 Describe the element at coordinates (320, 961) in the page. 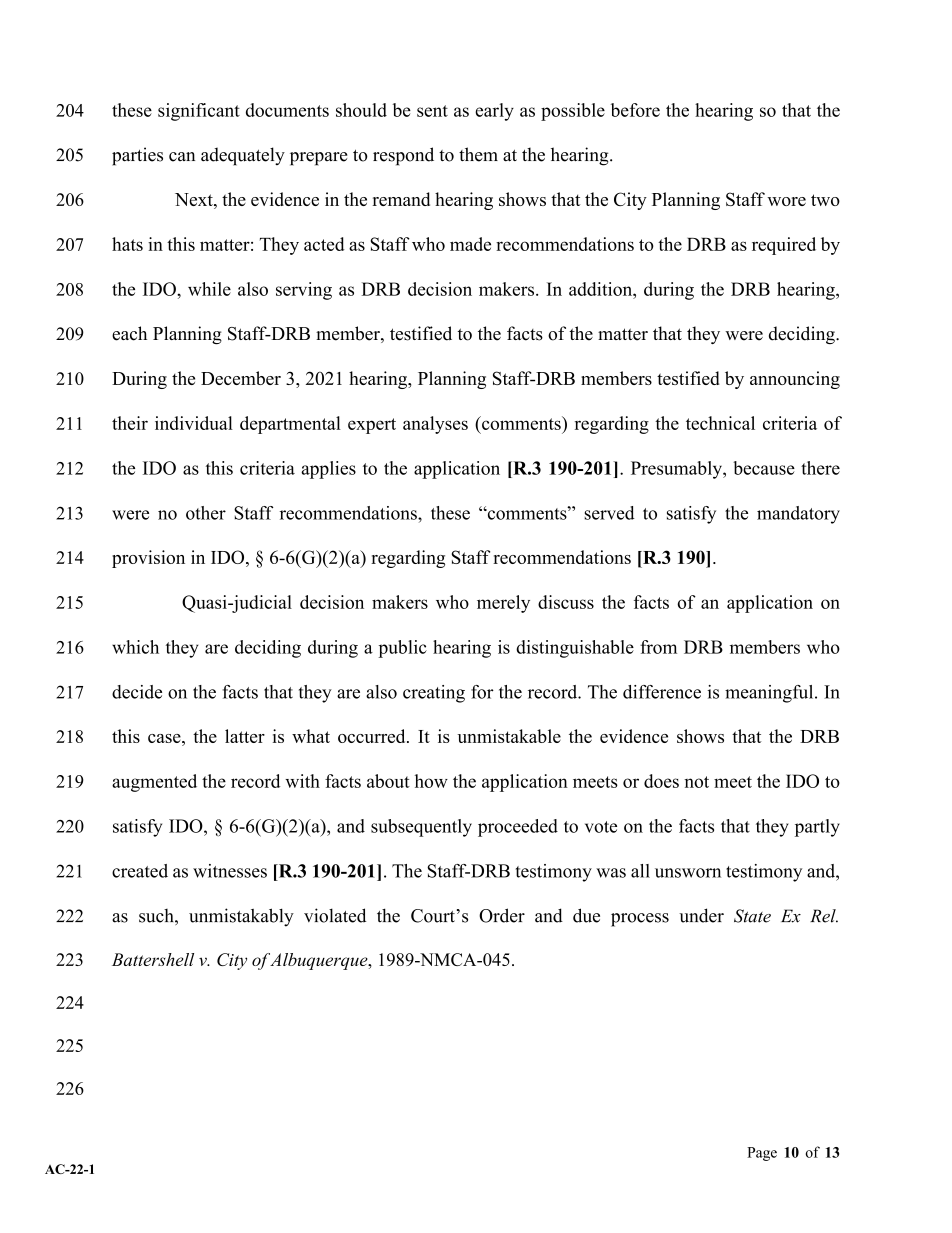

I see `Albuquerque` at that location.
